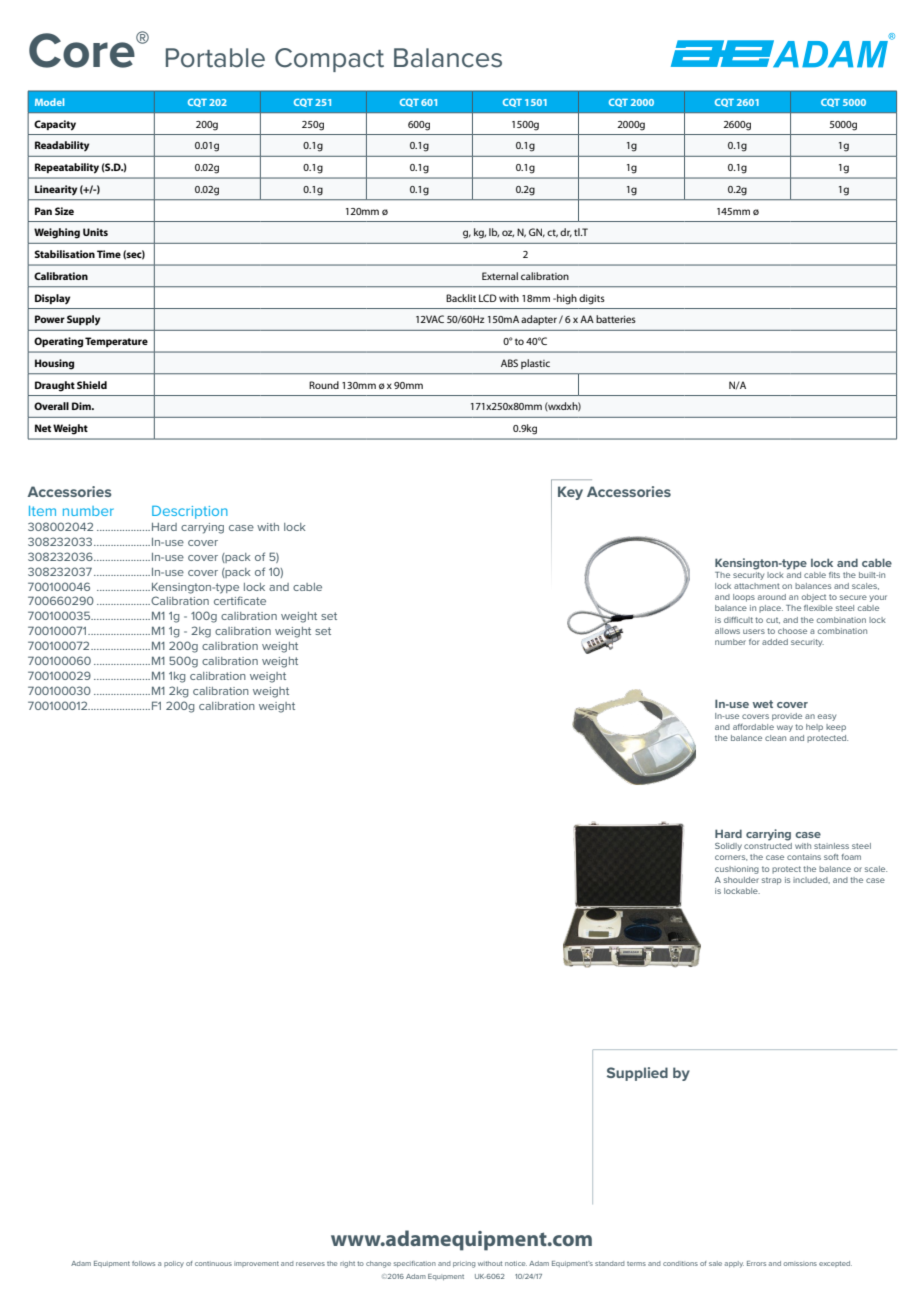 Image resolution: width=924 pixels, height=1308 pixels. Describe the element at coordinates (570, 493) in the image. I see `Key` at that location.
